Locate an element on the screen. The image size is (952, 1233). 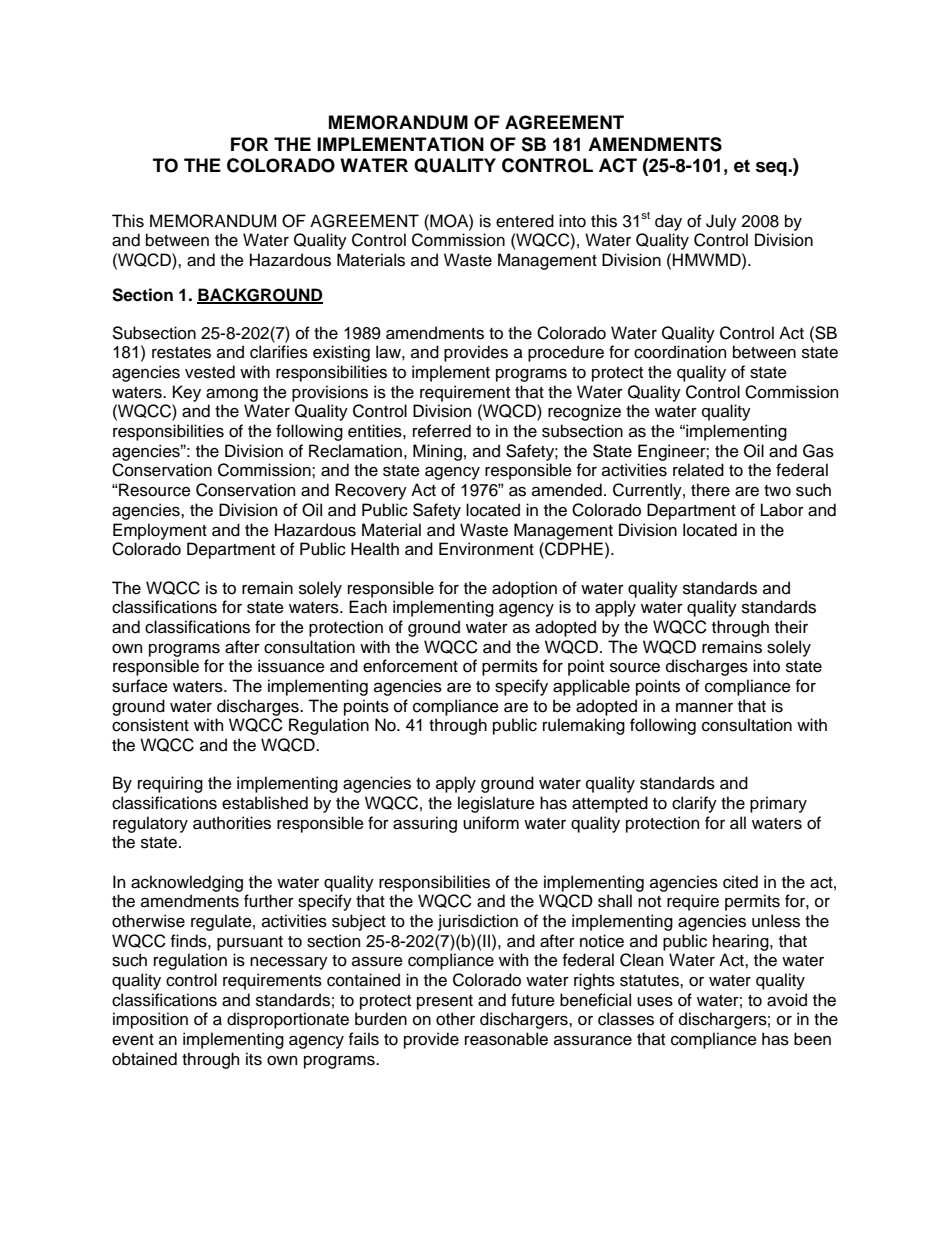
clarifies is located at coordinates (279, 352).
